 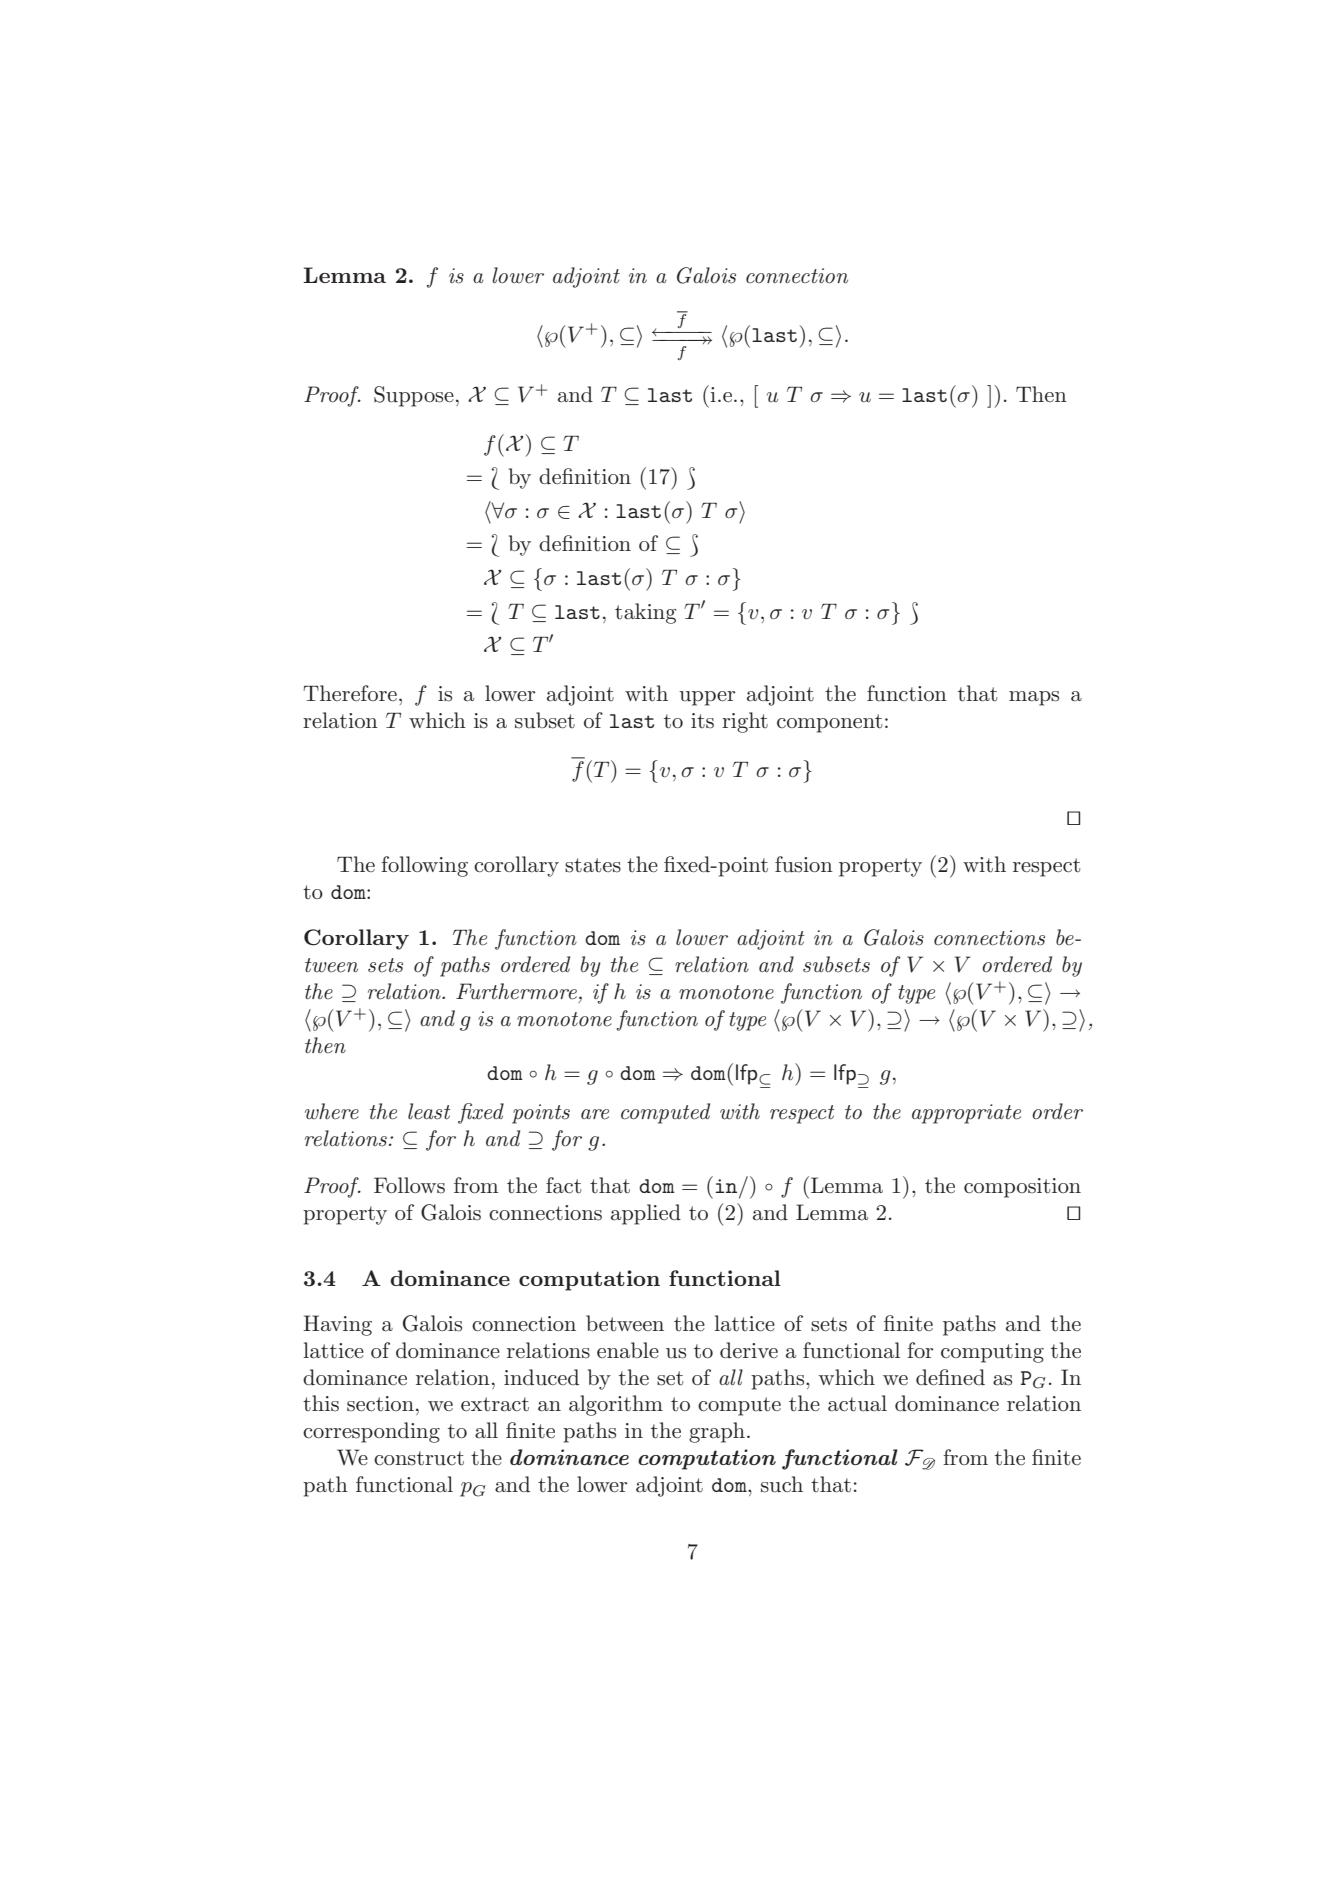 I want to click on states, so click(x=593, y=865).
